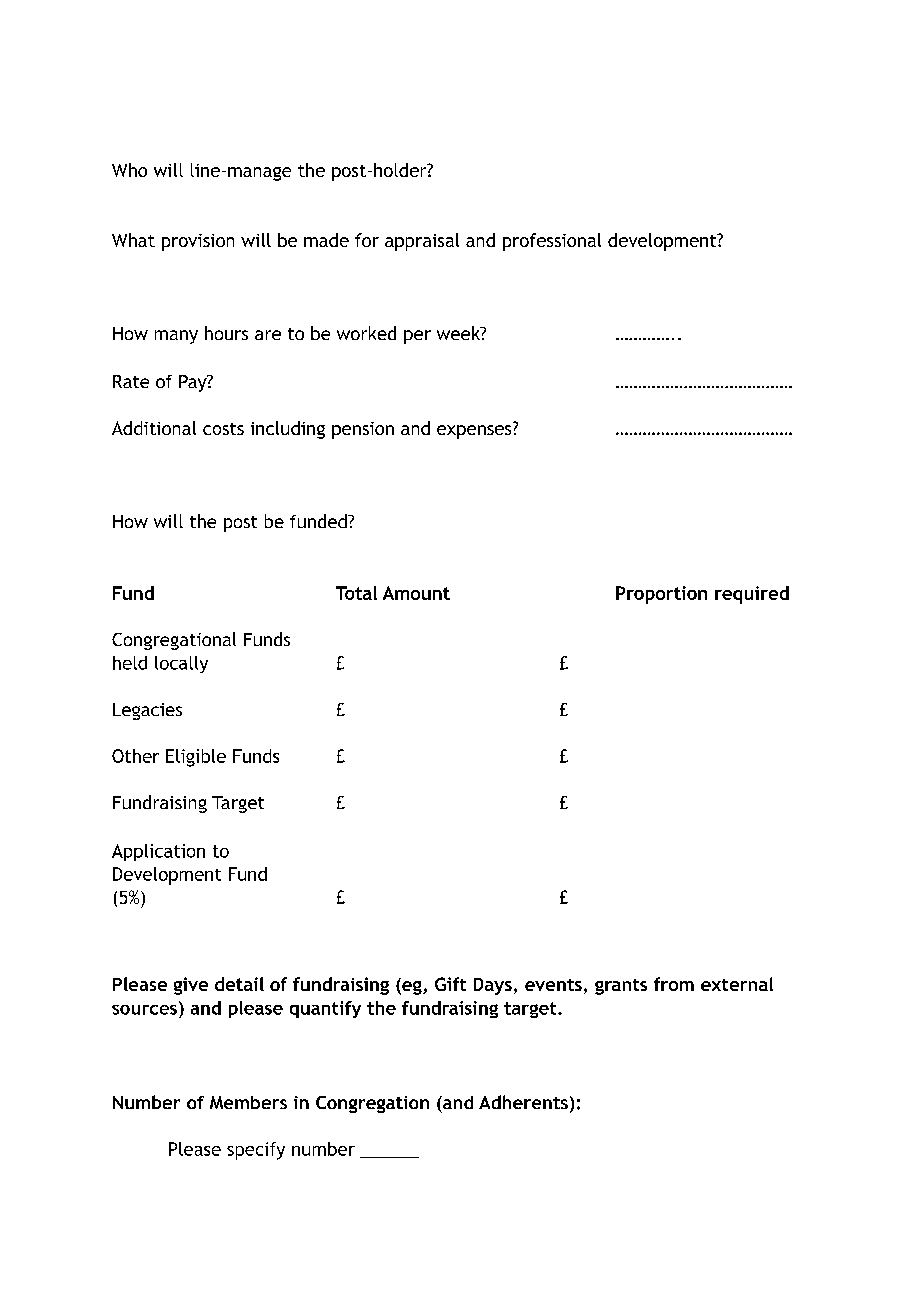 The width and height of the page is (924, 1308). I want to click on appraisal, so click(422, 242).
